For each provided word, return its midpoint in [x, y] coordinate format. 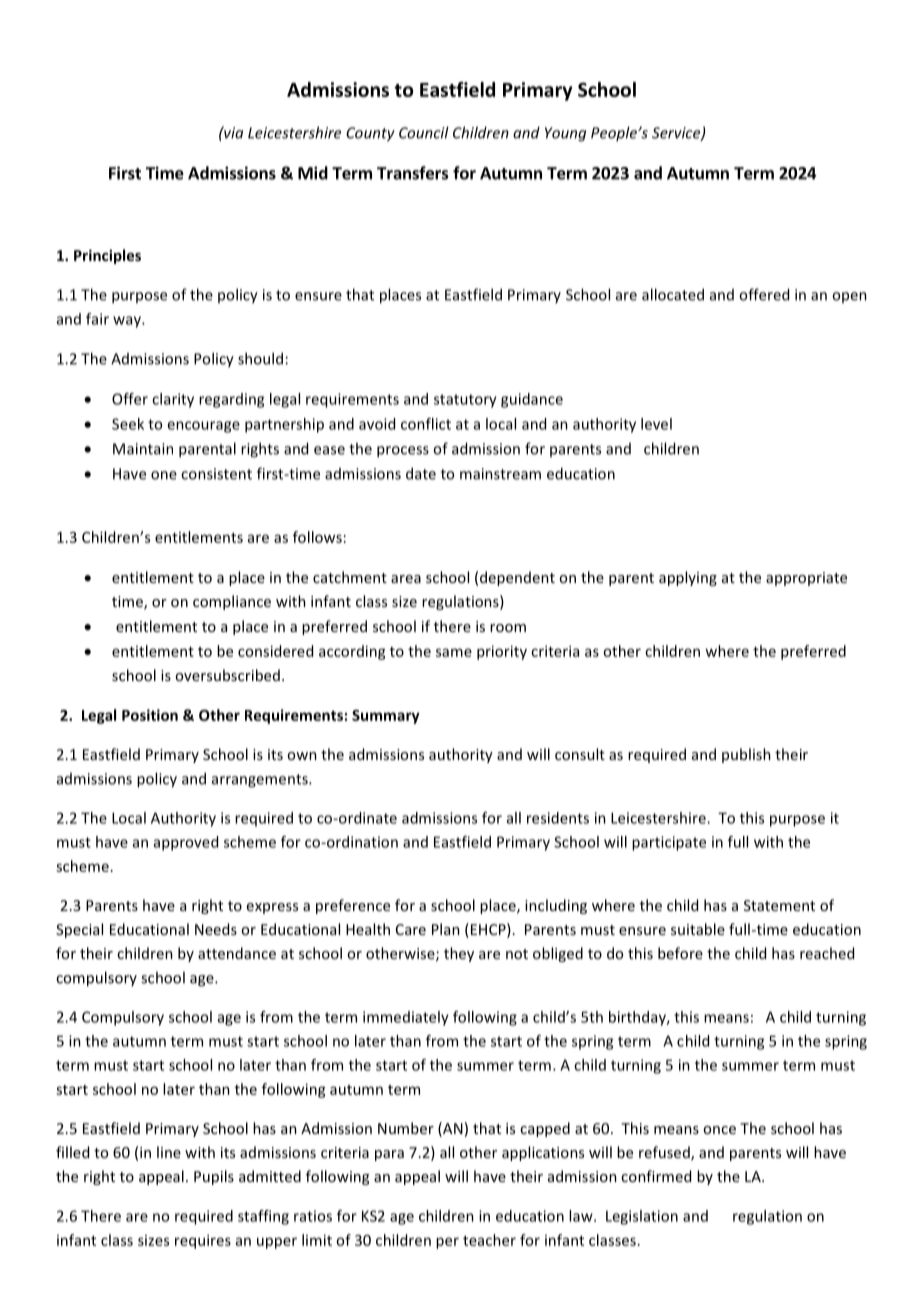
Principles [107, 256]
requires [203, 1241]
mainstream [500, 474]
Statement [779, 905]
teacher [489, 1240]
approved [186, 843]
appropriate [806, 579]
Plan [446, 929]
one [164, 475]
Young [565, 134]
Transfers [413, 173]
